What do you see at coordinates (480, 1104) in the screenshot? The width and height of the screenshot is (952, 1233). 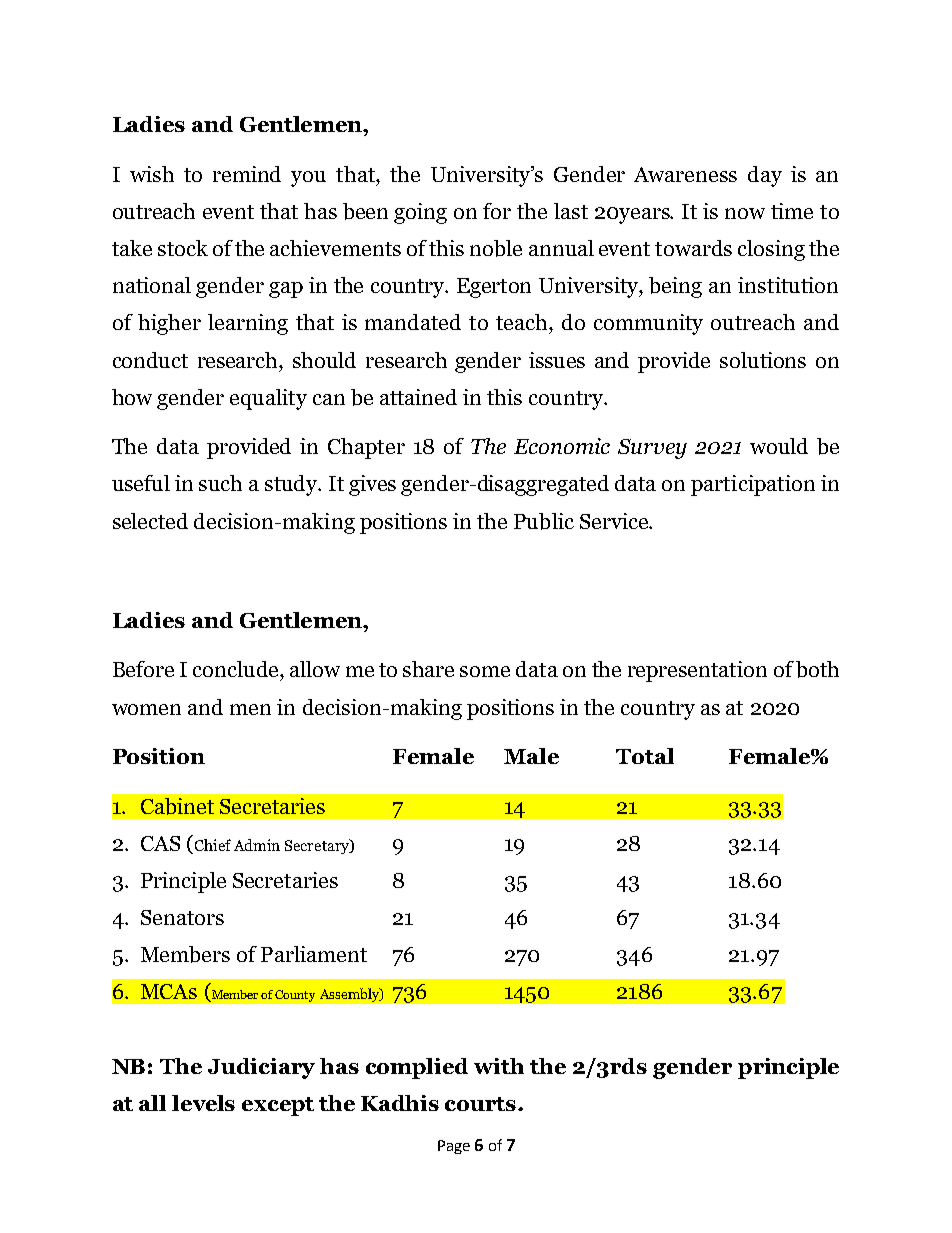 I see `courts` at bounding box center [480, 1104].
